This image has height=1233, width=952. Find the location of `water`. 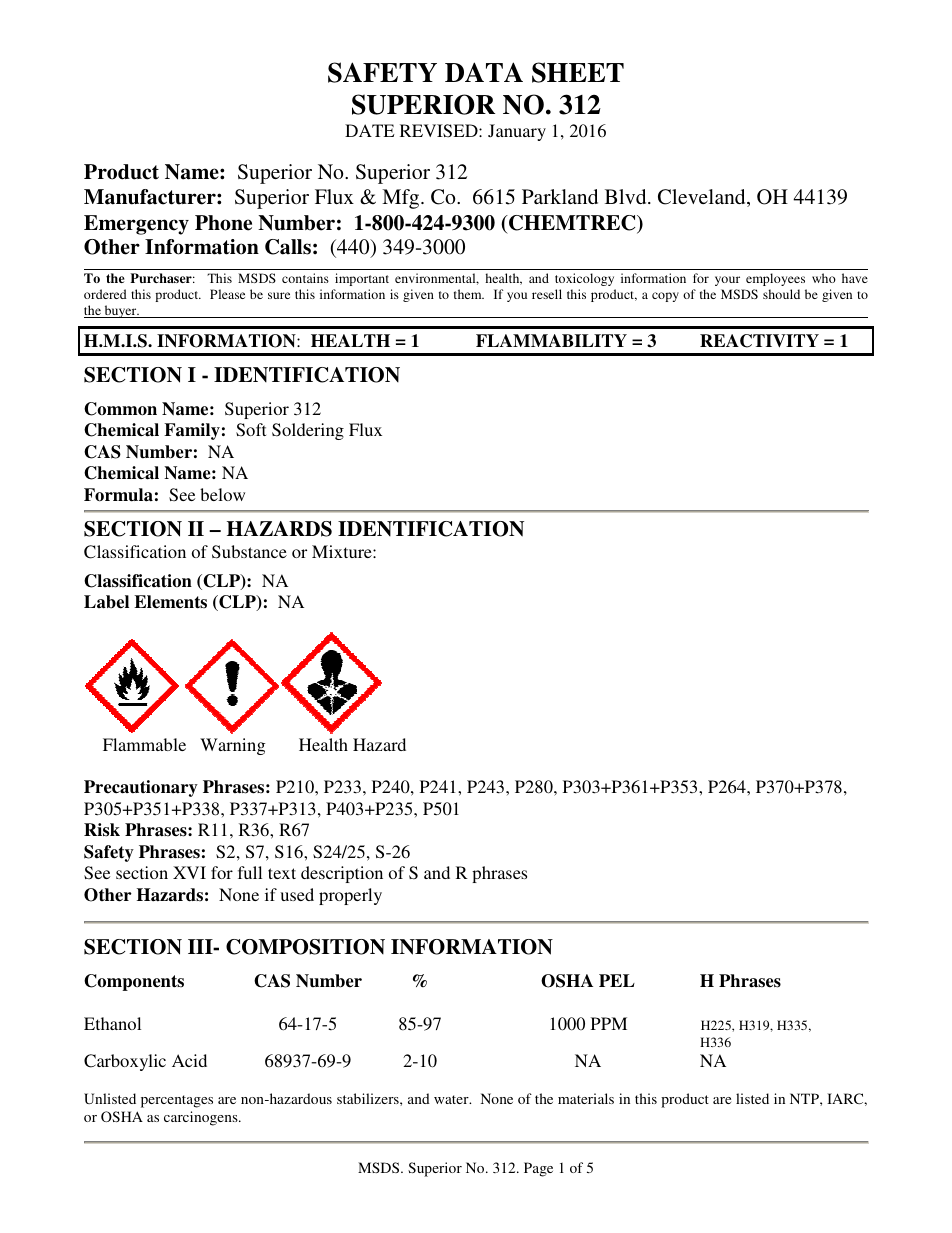

water is located at coordinates (452, 1099).
